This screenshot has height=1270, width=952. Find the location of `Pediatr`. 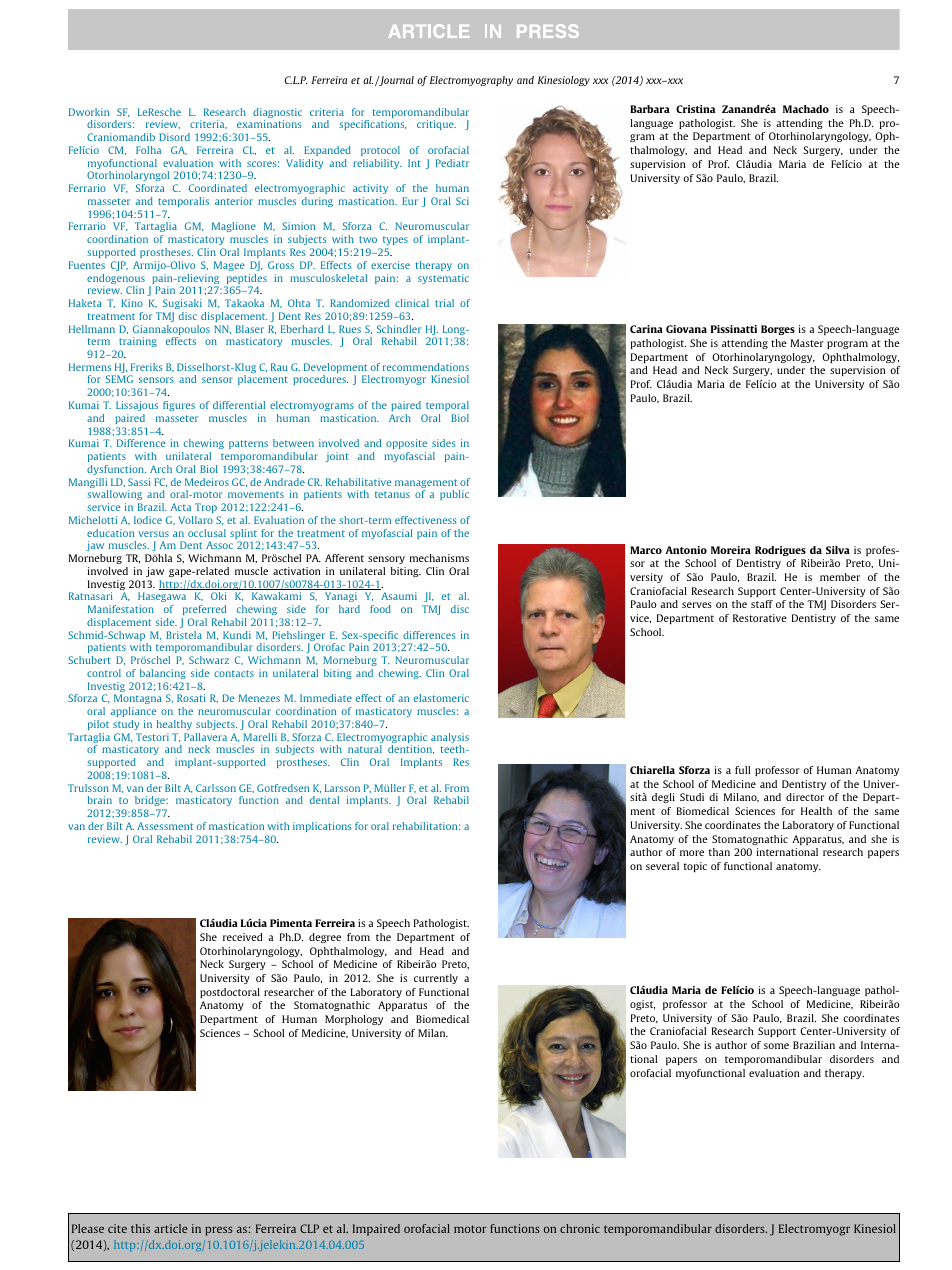

Pediatr is located at coordinates (452, 163).
